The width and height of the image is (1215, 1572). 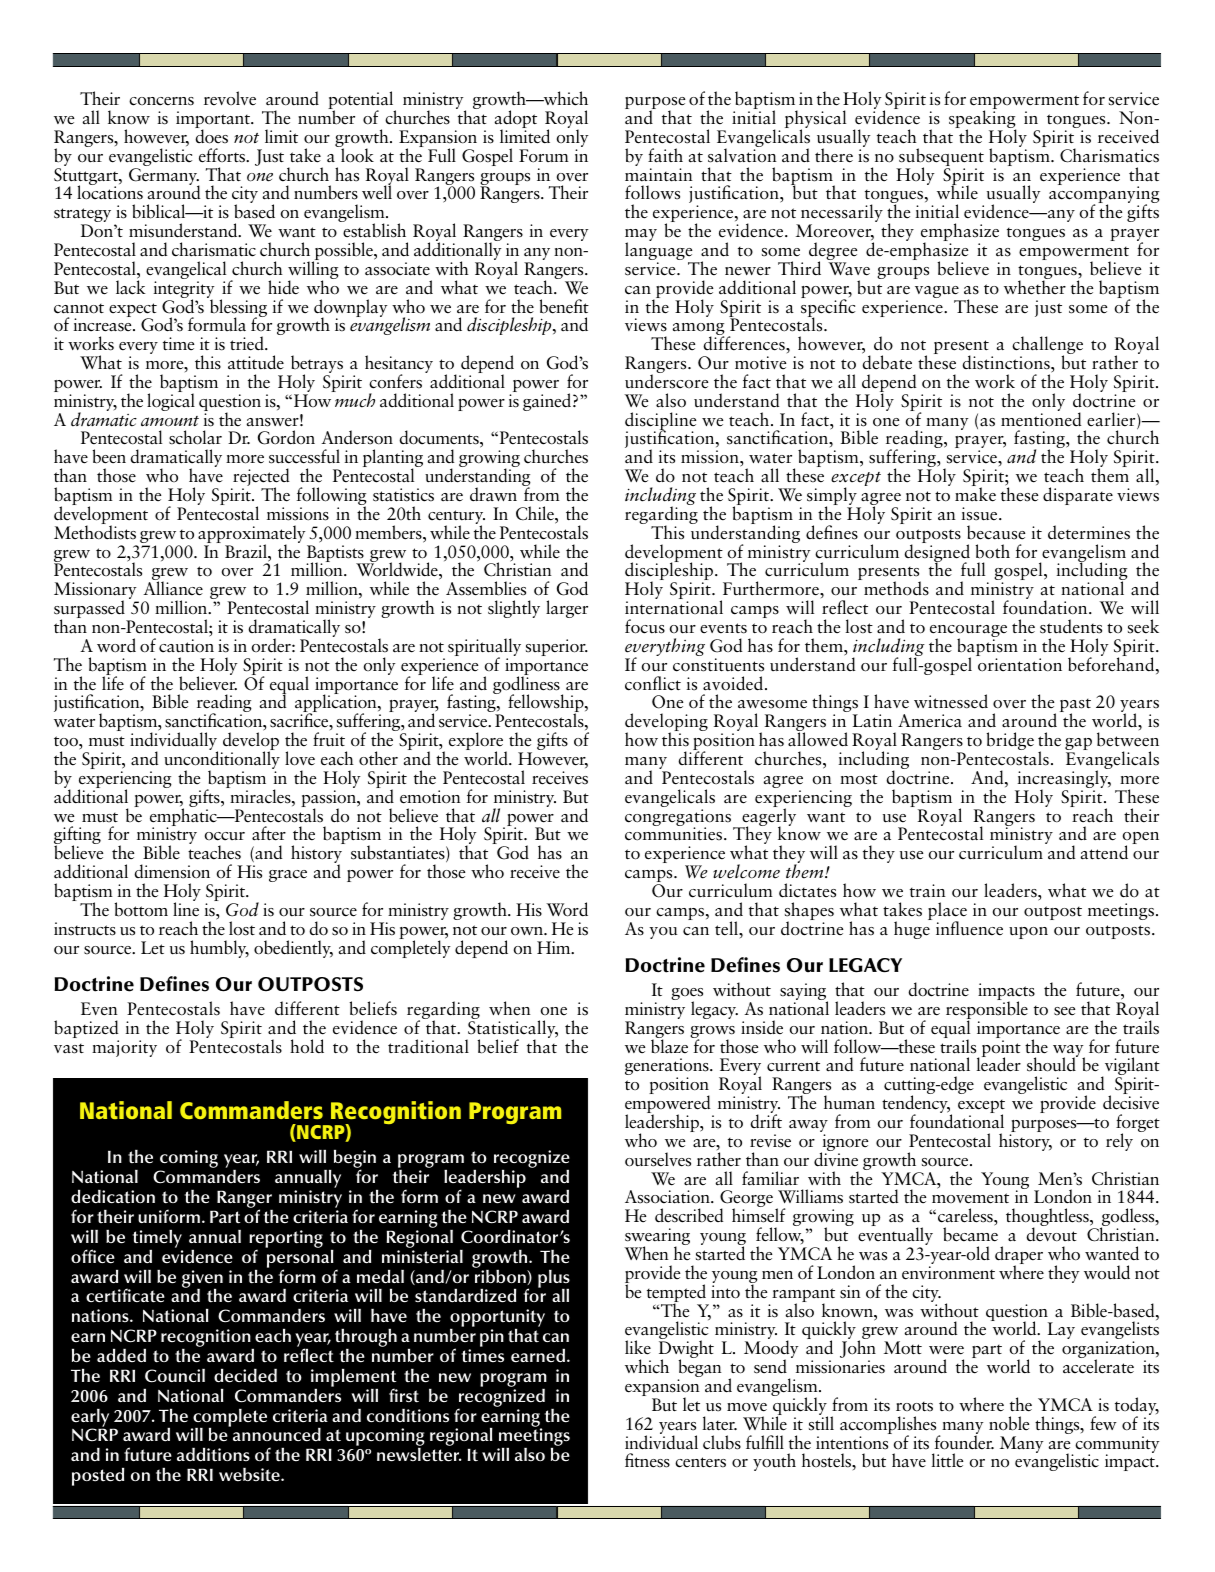 What do you see at coordinates (678, 819) in the image?
I see `congregations` at bounding box center [678, 819].
